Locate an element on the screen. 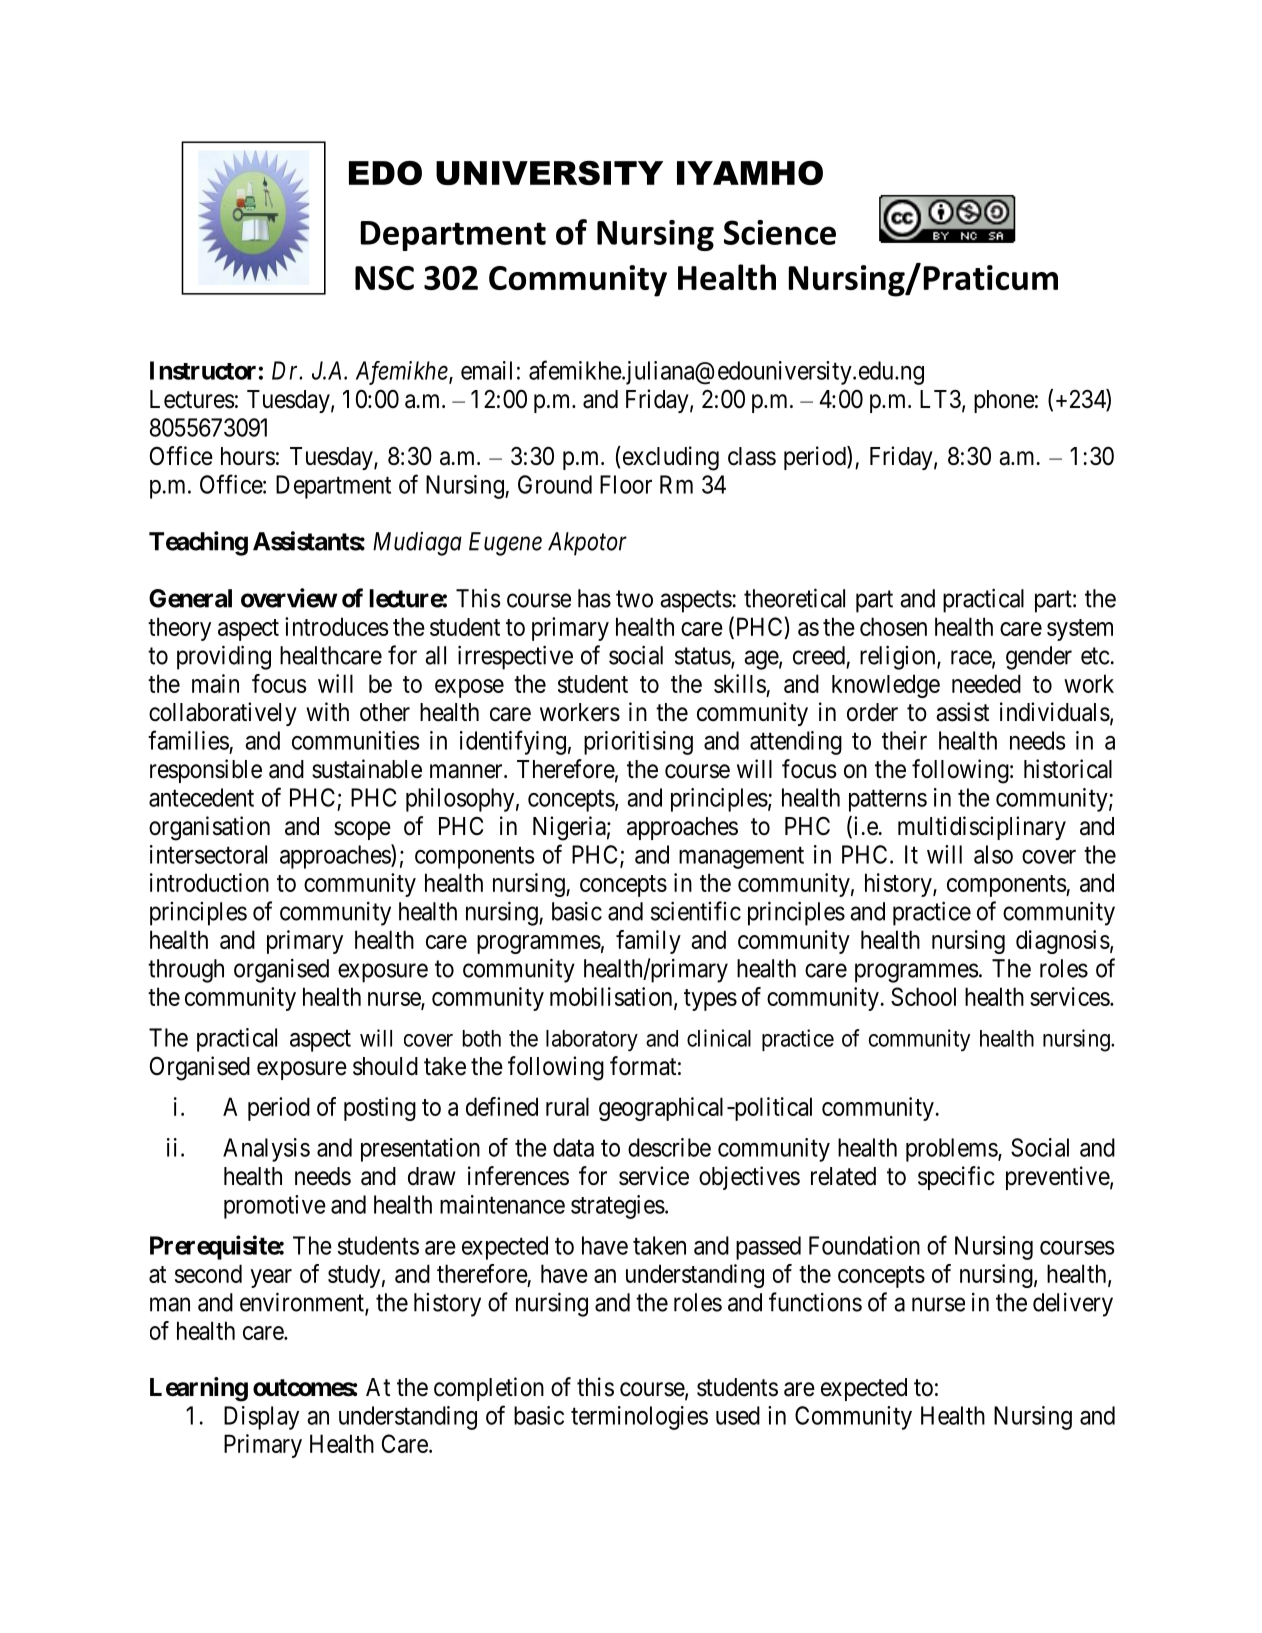  Display is located at coordinates (261, 1418).
